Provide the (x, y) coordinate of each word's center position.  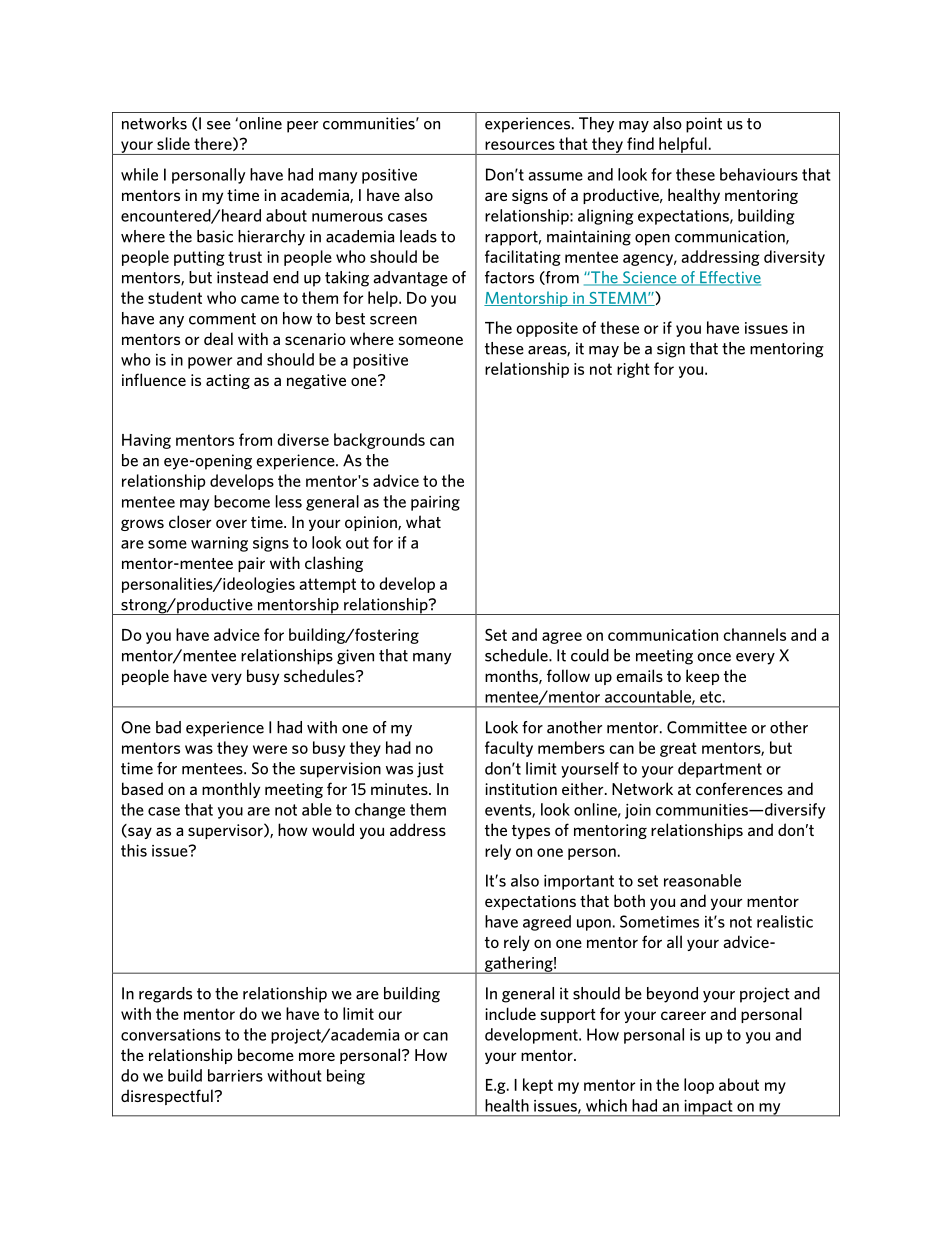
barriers (235, 1075)
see (219, 125)
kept (538, 1086)
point (704, 125)
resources (520, 145)
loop (699, 1086)
